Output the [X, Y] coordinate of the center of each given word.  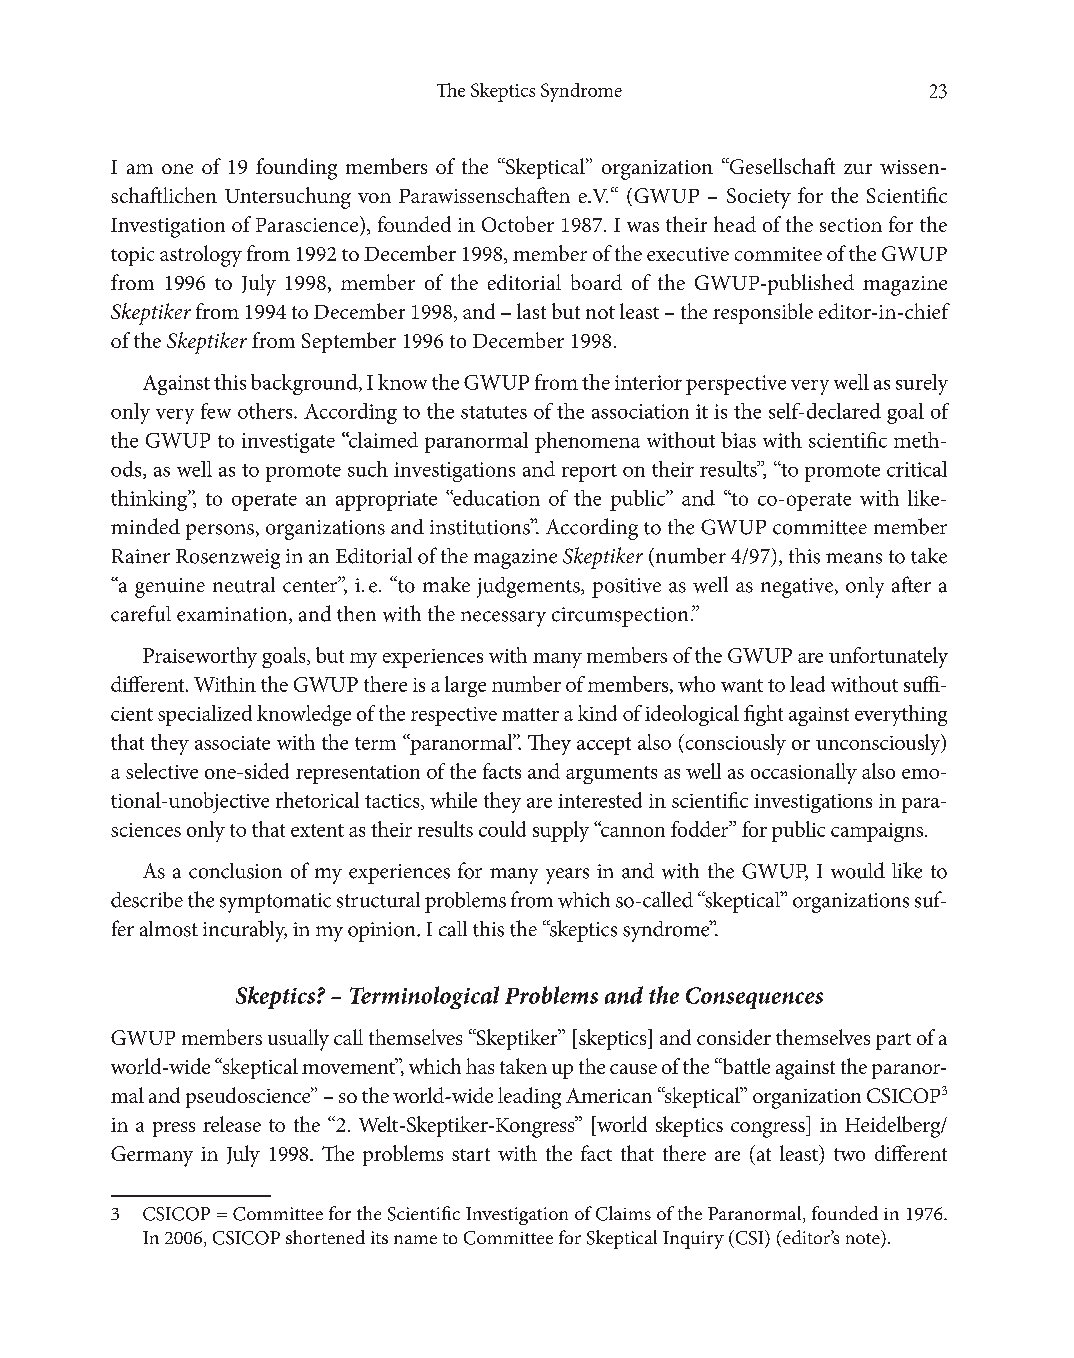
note [864, 1237]
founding [296, 169]
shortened [325, 1237]
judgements [529, 587]
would [858, 870]
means [854, 558]
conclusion [235, 871]
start [471, 1154]
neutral [244, 585]
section [851, 225]
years [567, 876]
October [518, 224]
